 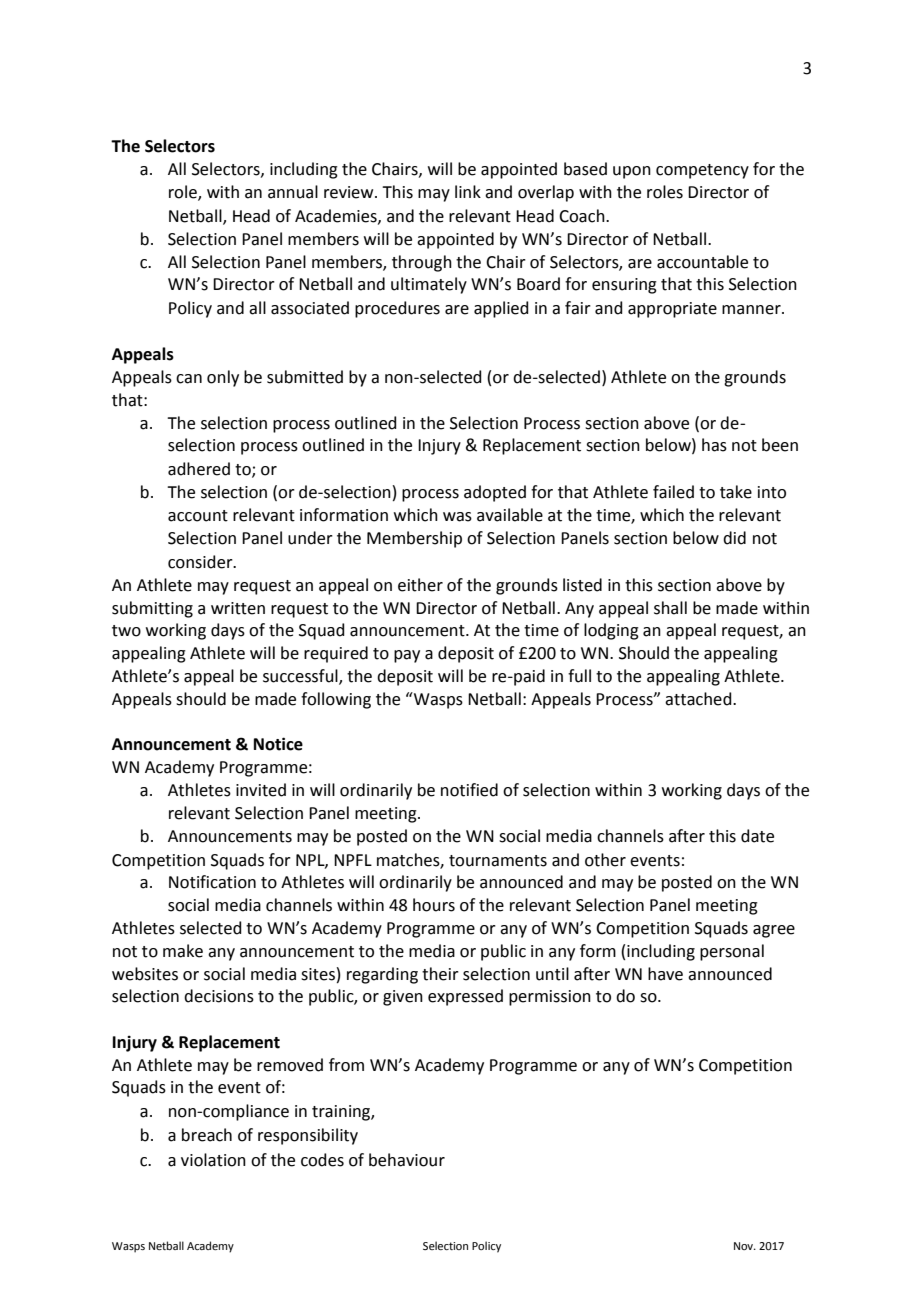 What do you see at coordinates (407, 656) in the image?
I see `pay` at bounding box center [407, 656].
